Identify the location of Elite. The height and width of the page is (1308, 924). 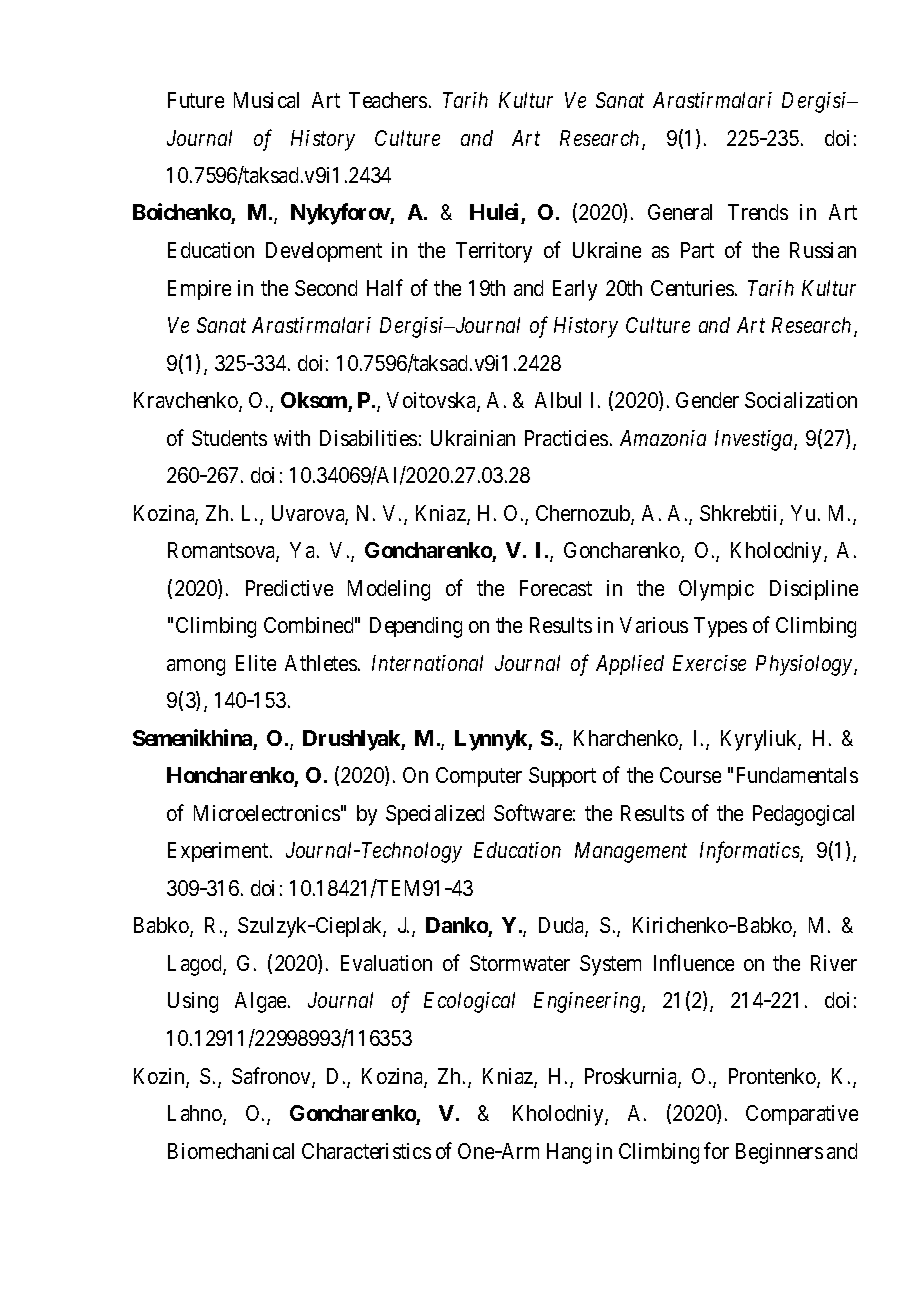
(256, 663).
